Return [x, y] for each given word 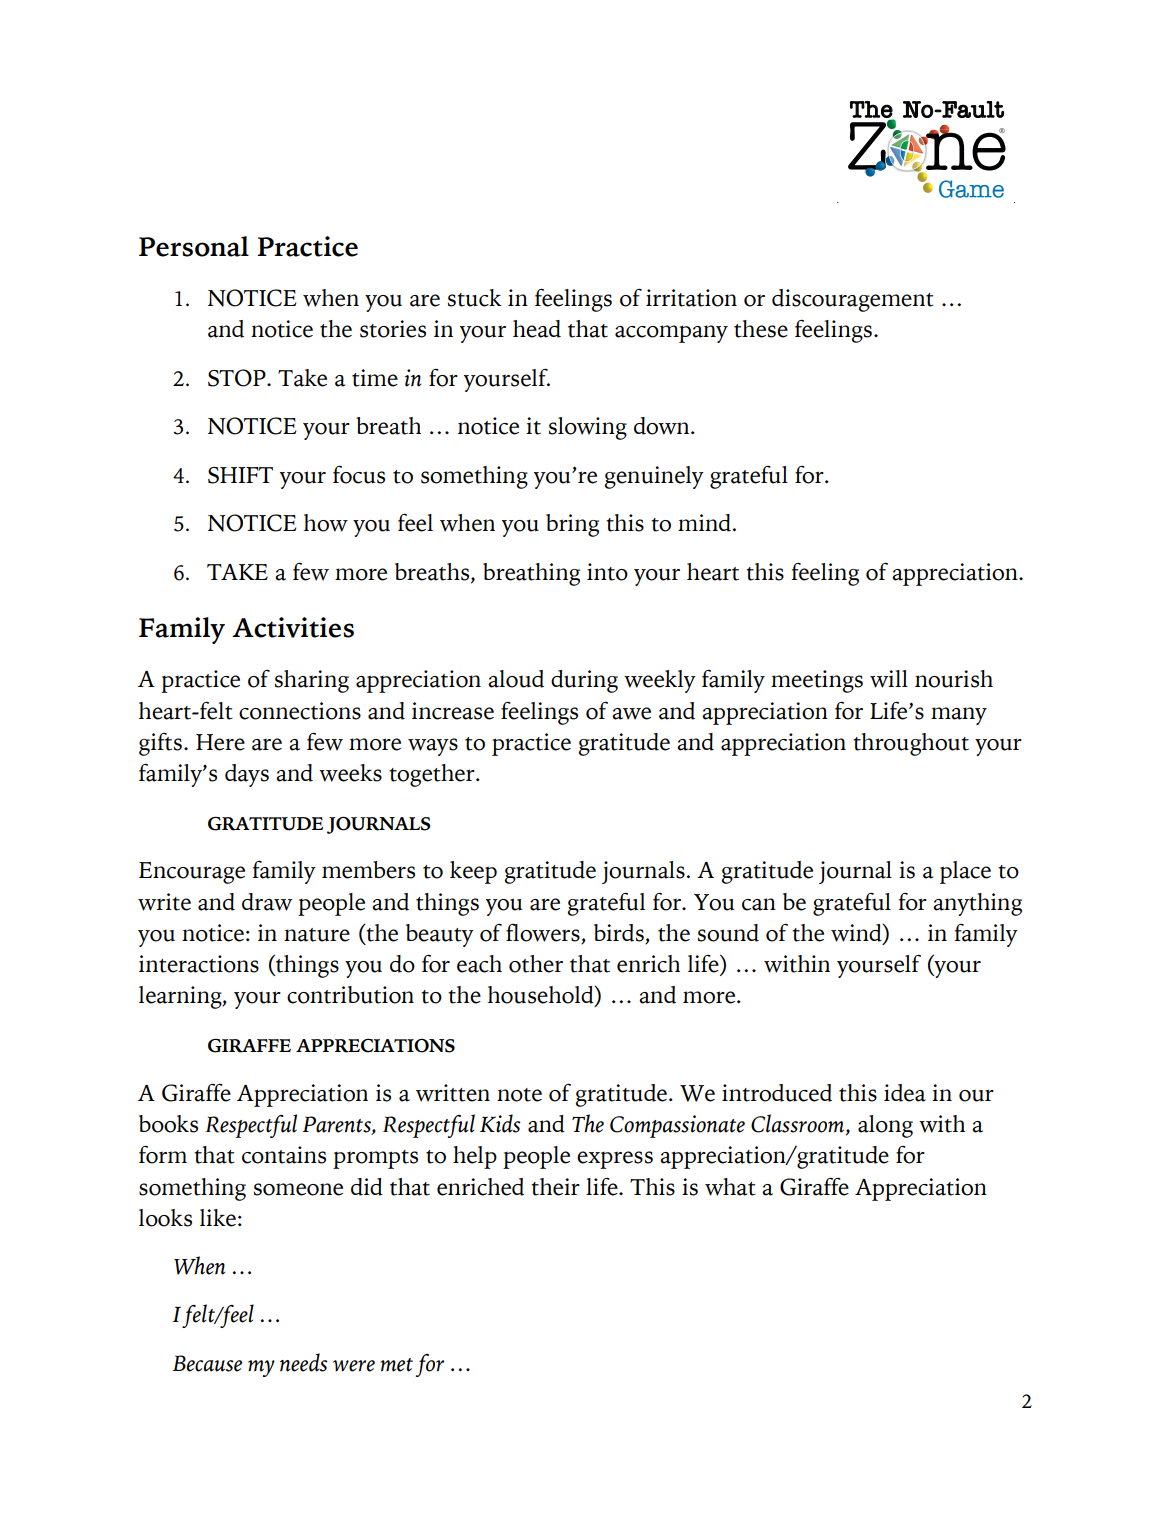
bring [572, 525]
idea [905, 1093]
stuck [475, 298]
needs [304, 1362]
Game [971, 189]
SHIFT [240, 475]
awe [631, 713]
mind [704, 523]
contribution [350, 995]
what [730, 1187]
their [555, 1187]
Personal [194, 246]
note [519, 1095]
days [247, 775]
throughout [911, 744]
